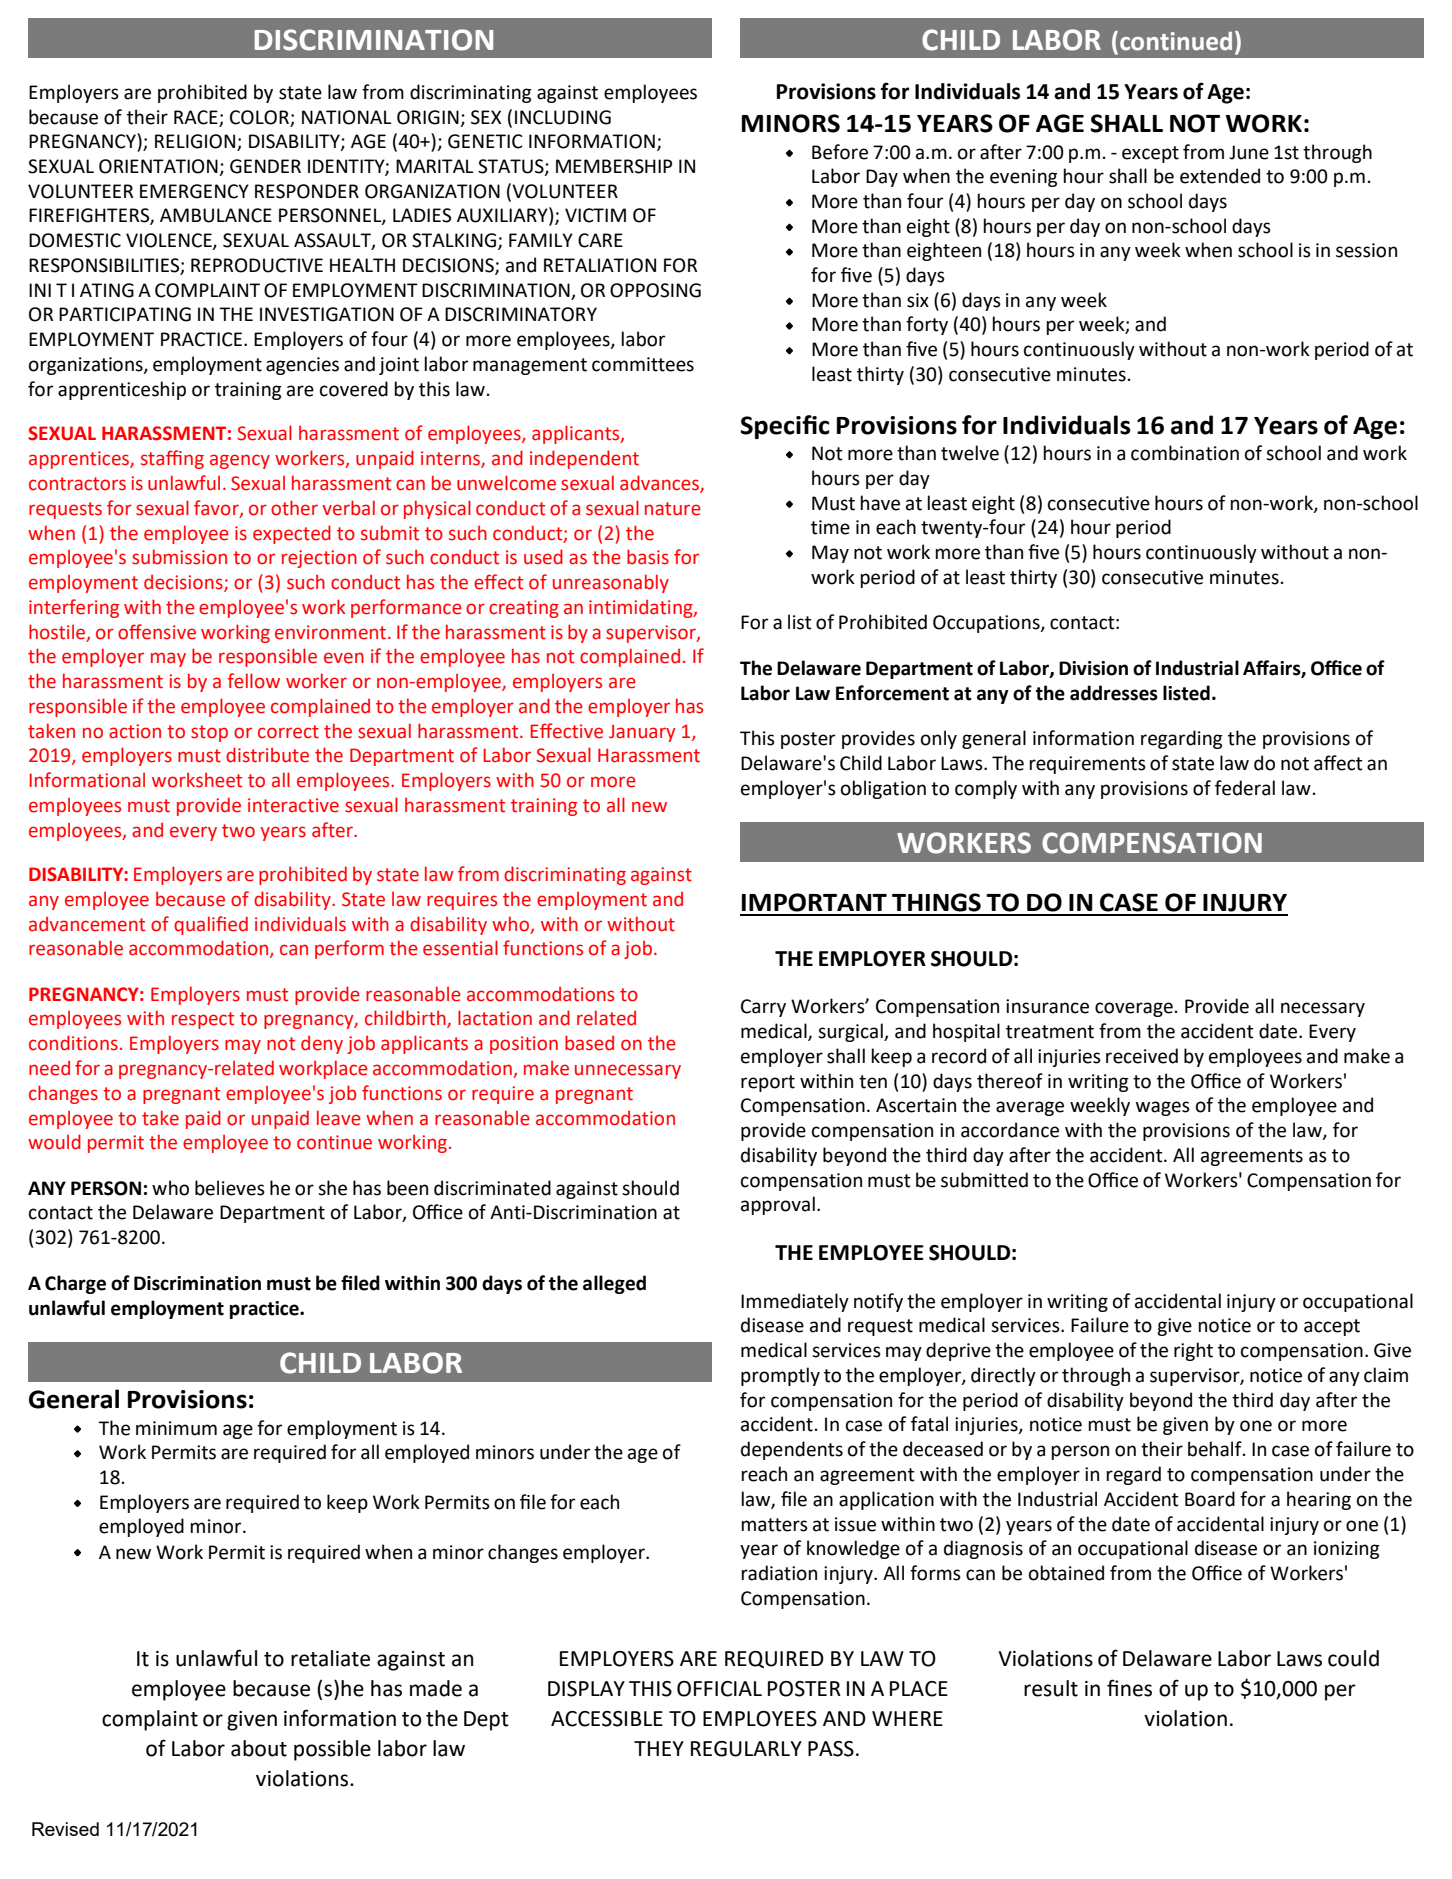 The height and width of the screenshot is (1879, 1452). What do you see at coordinates (209, 733) in the screenshot?
I see `stop` at bounding box center [209, 733].
